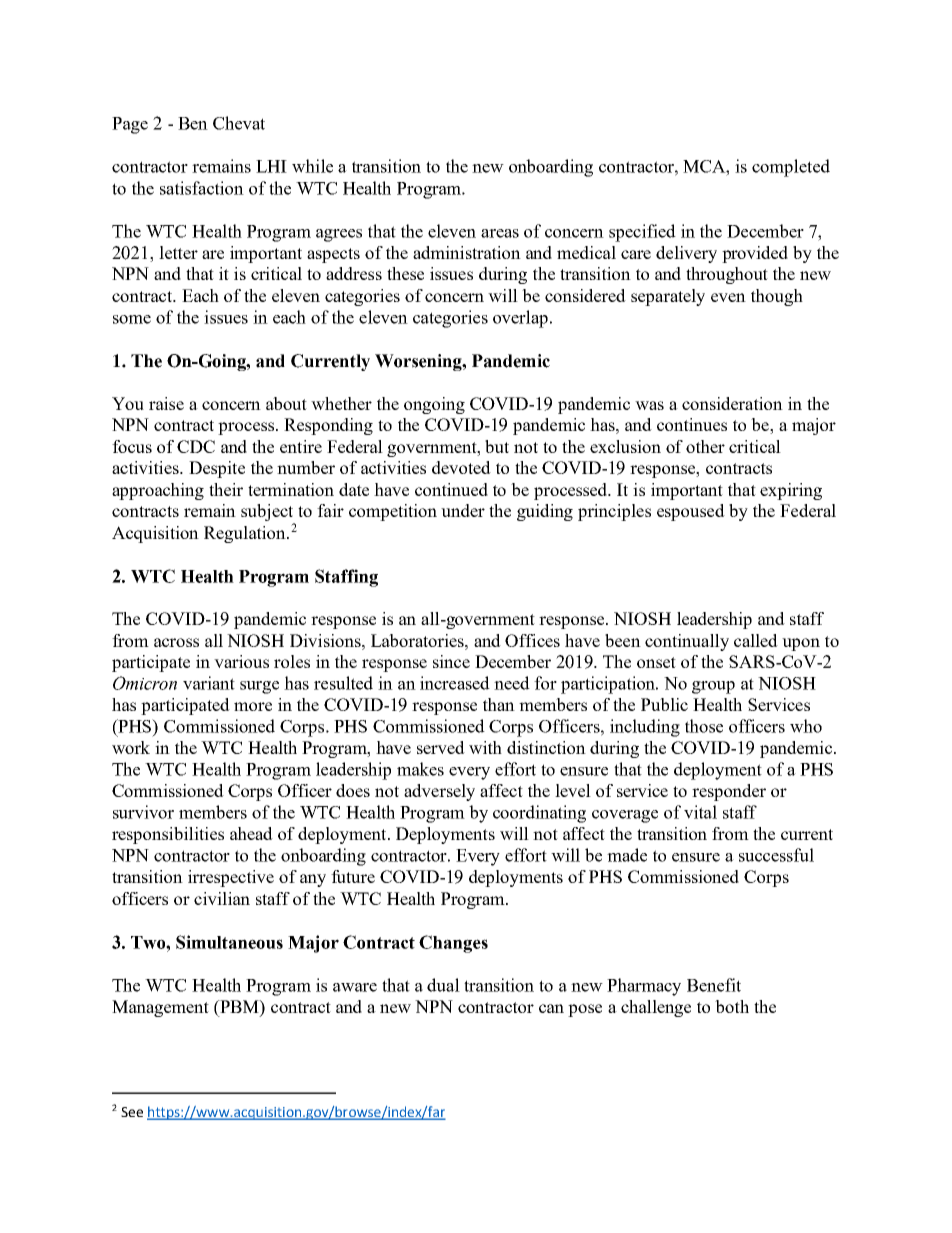 Image resolution: width=952 pixels, height=1233 pixels. I want to click on can, so click(551, 1008).
